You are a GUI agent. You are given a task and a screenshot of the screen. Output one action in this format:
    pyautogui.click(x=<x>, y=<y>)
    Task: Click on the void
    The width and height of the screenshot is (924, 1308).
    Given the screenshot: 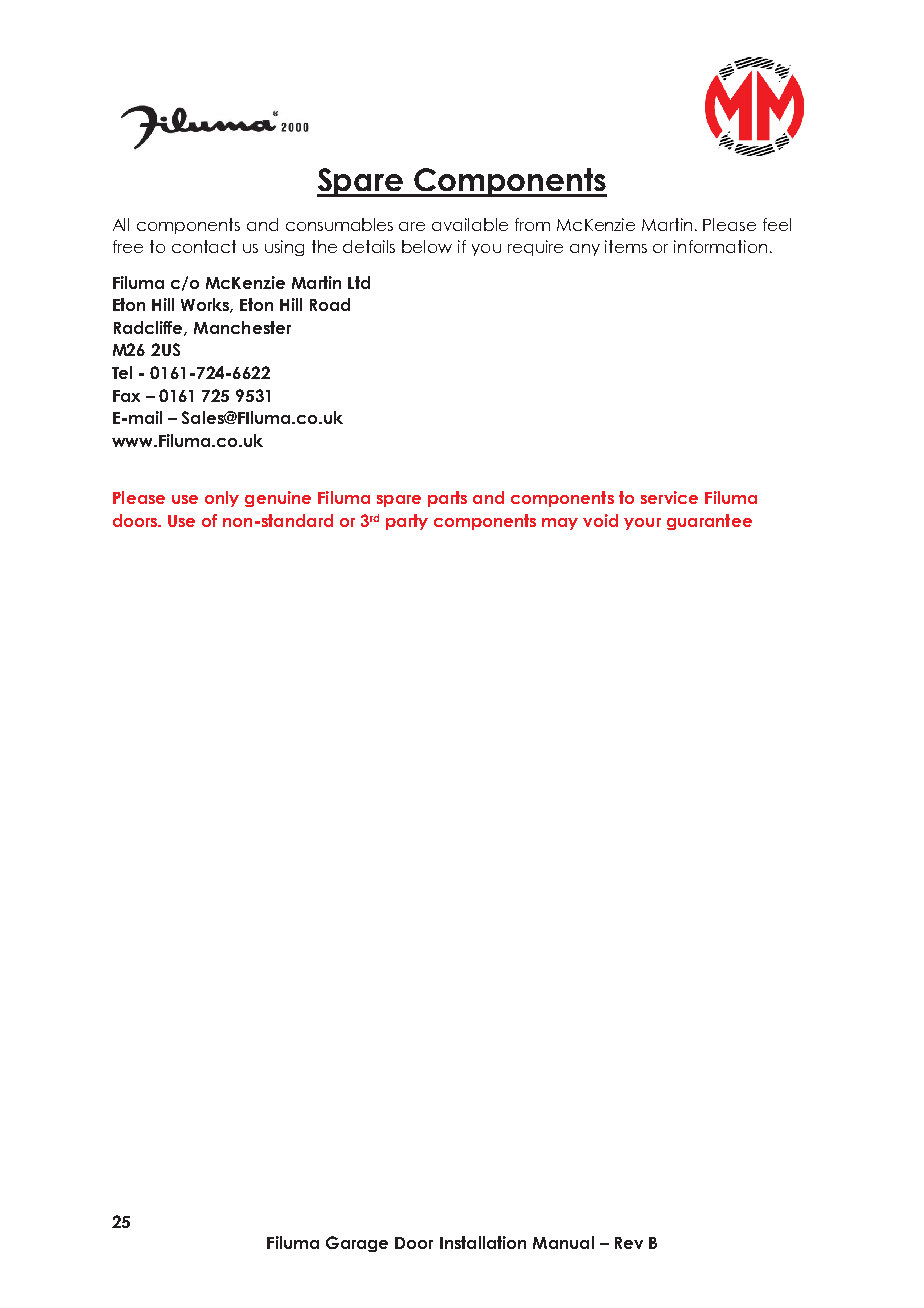 What is the action you would take?
    pyautogui.click(x=600, y=520)
